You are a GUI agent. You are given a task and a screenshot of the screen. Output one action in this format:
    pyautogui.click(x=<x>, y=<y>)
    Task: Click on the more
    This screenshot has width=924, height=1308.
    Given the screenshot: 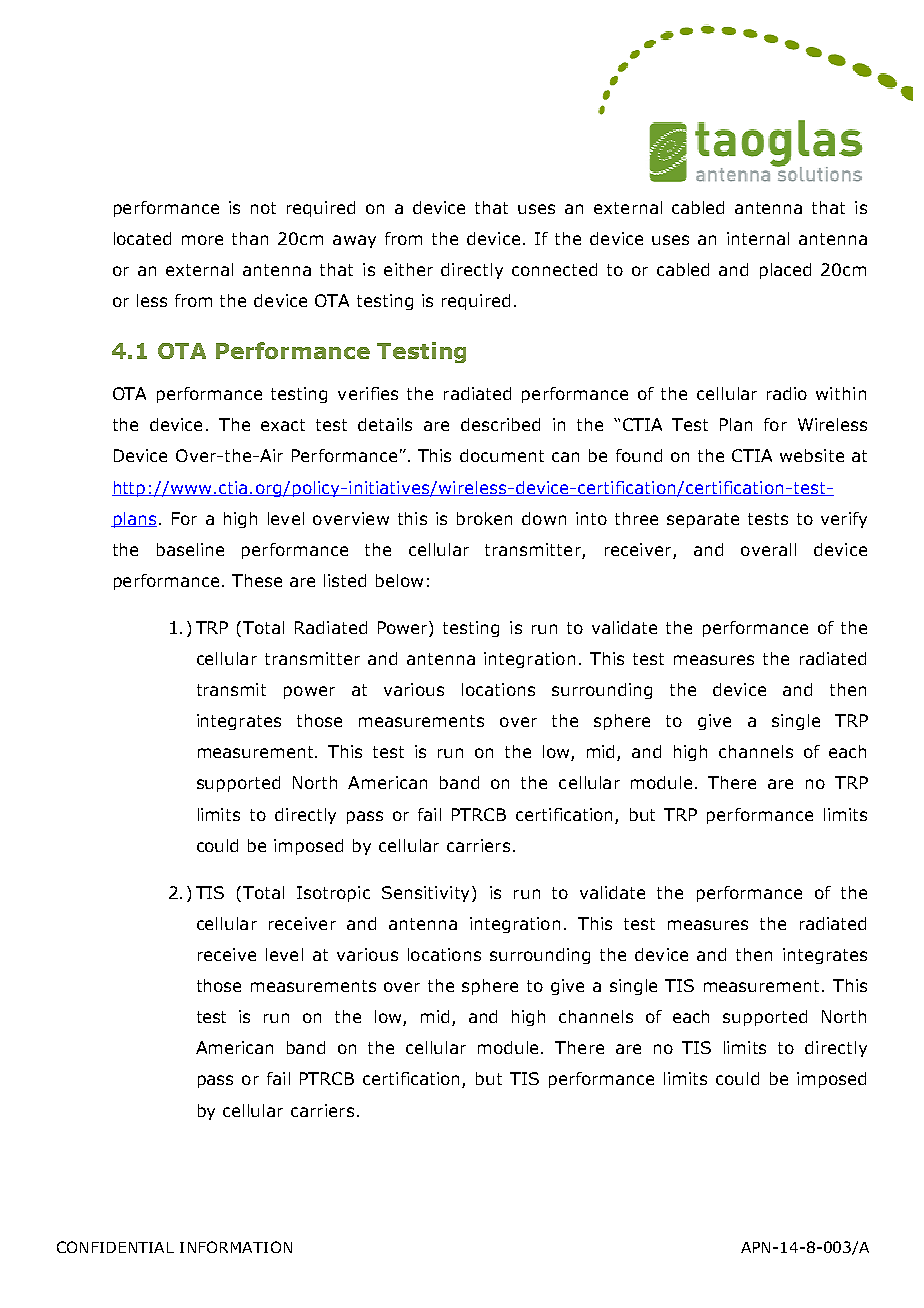 What is the action you would take?
    pyautogui.click(x=202, y=240)
